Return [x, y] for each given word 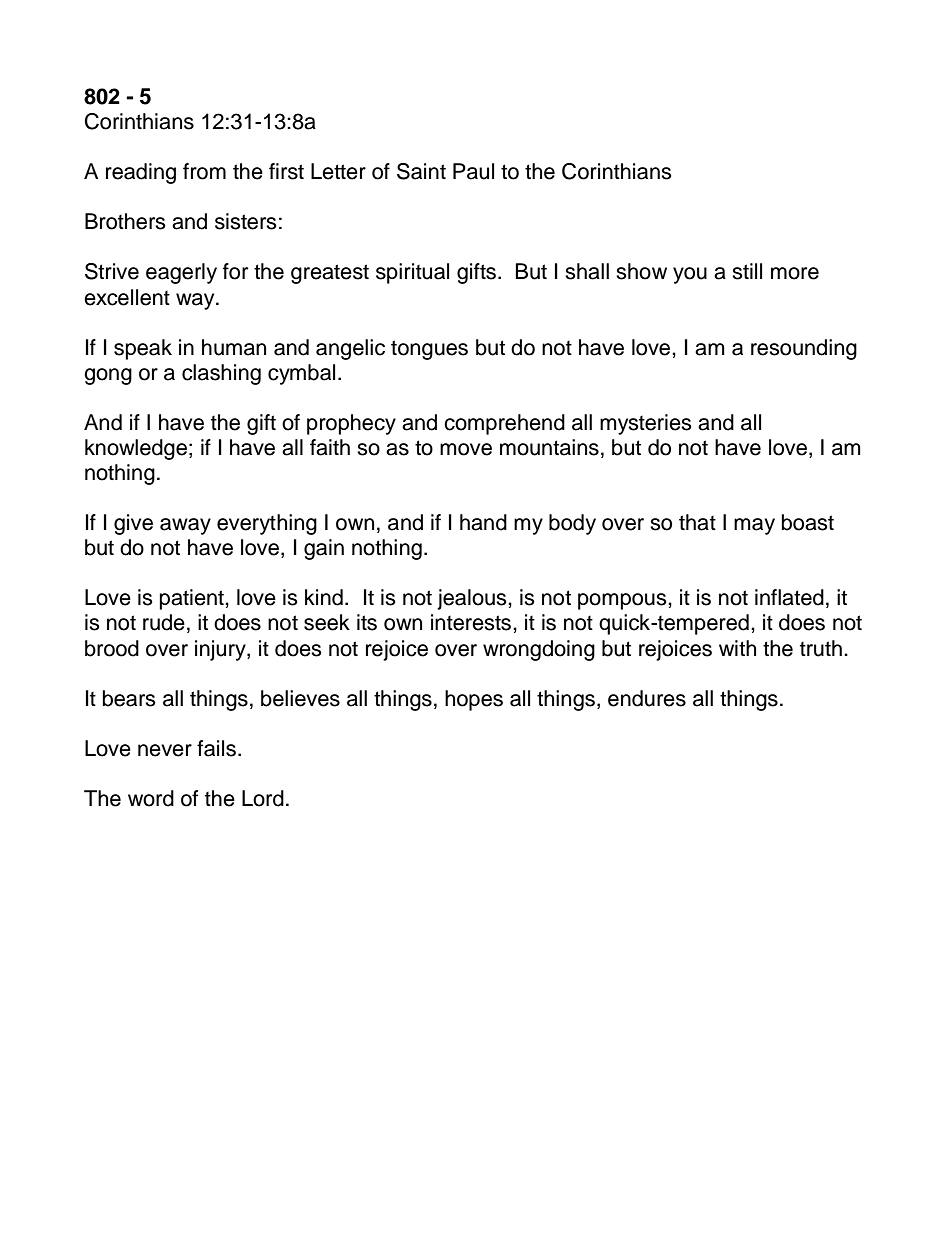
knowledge [136, 449]
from [204, 171]
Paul [473, 171]
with [737, 648]
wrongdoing [539, 650]
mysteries [646, 424]
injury [221, 650]
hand [483, 522]
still [747, 271]
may [754, 526]
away [185, 526]
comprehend [504, 424]
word [151, 798]
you [690, 275]
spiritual [412, 273]
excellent [127, 297]
